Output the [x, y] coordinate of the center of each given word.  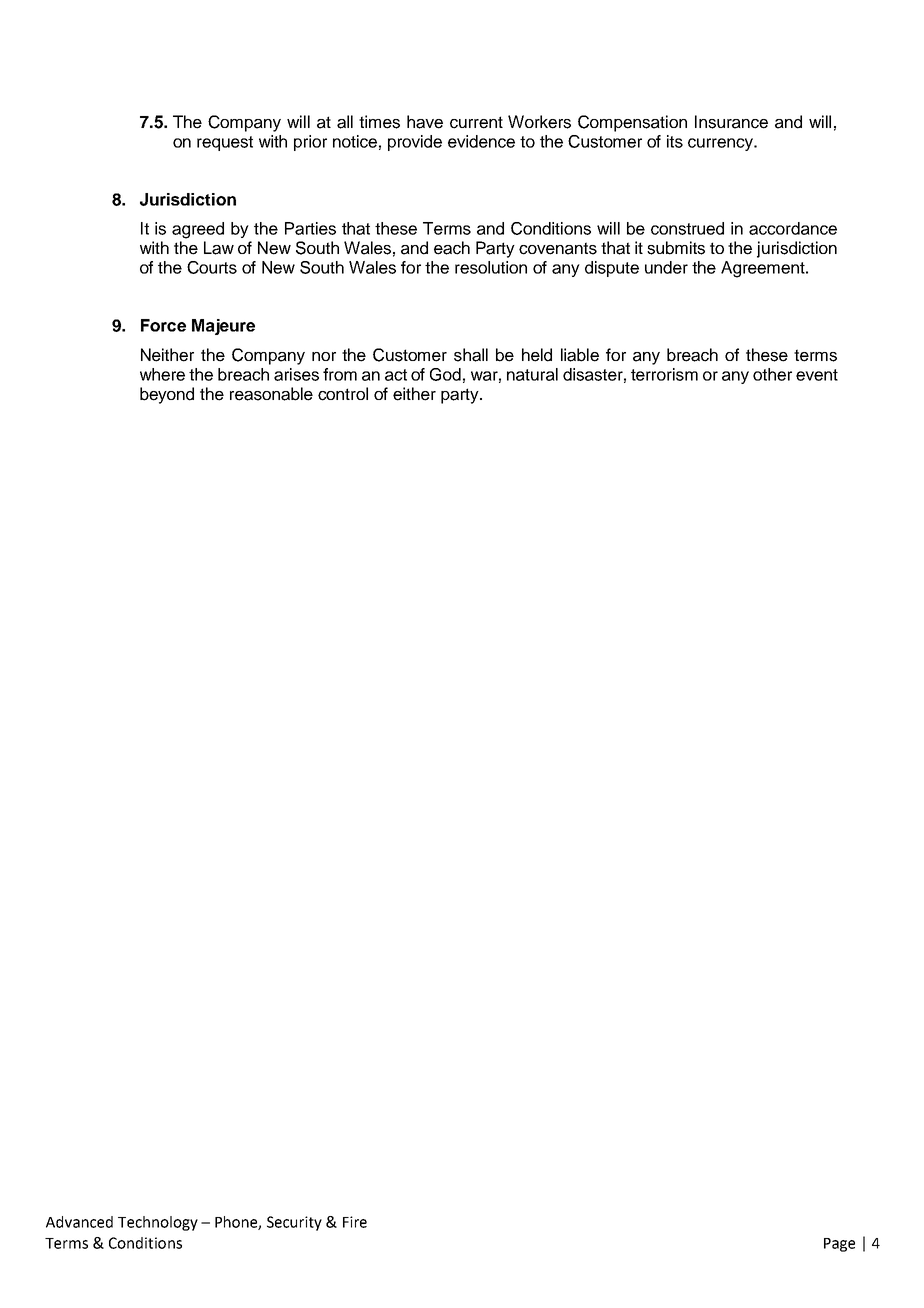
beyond [167, 395]
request [225, 143]
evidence [481, 141]
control [343, 394]
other [772, 374]
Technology [158, 1223]
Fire [355, 1222]
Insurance [731, 122]
